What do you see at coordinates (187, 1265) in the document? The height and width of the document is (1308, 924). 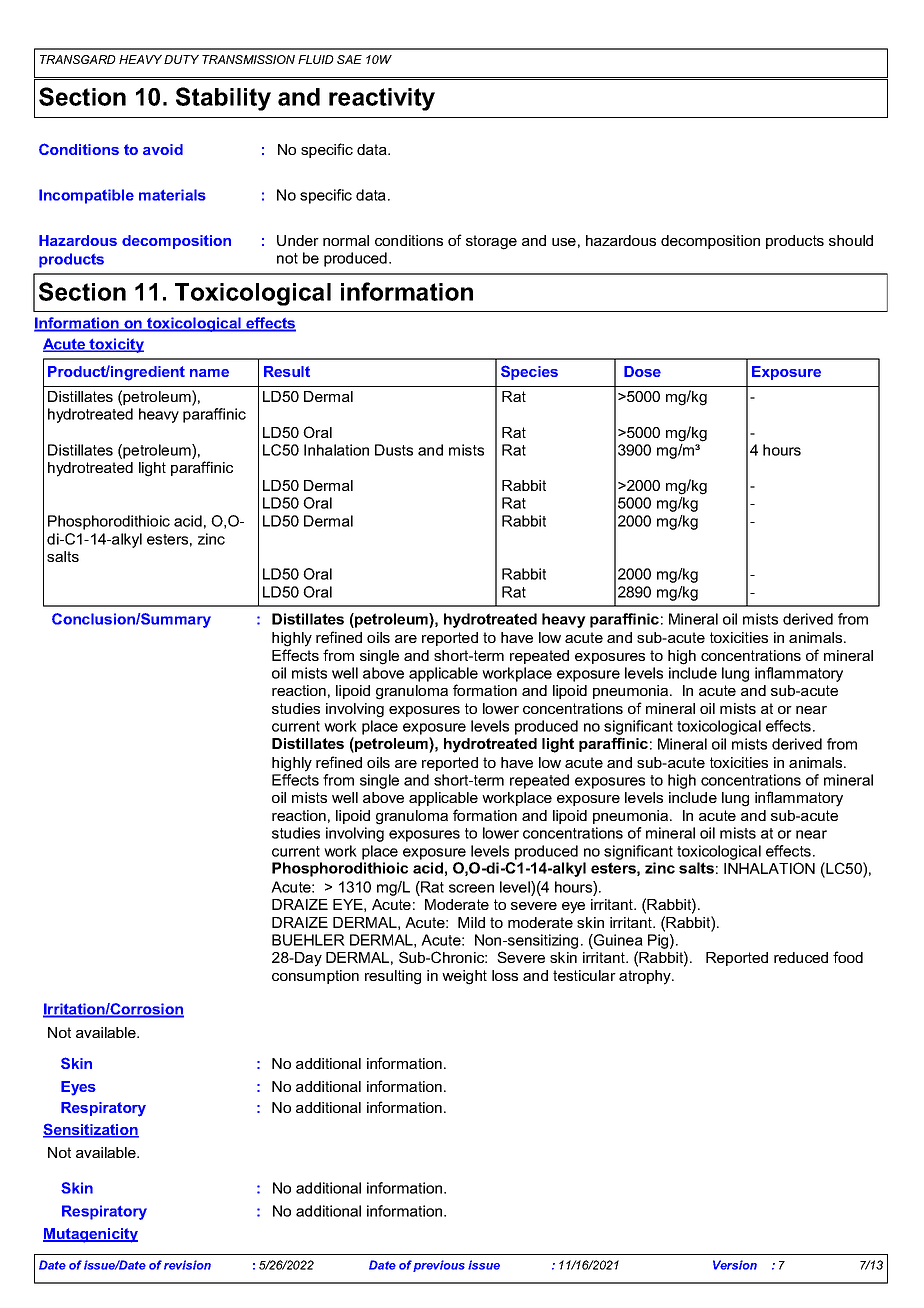 I see `revision` at bounding box center [187, 1265].
